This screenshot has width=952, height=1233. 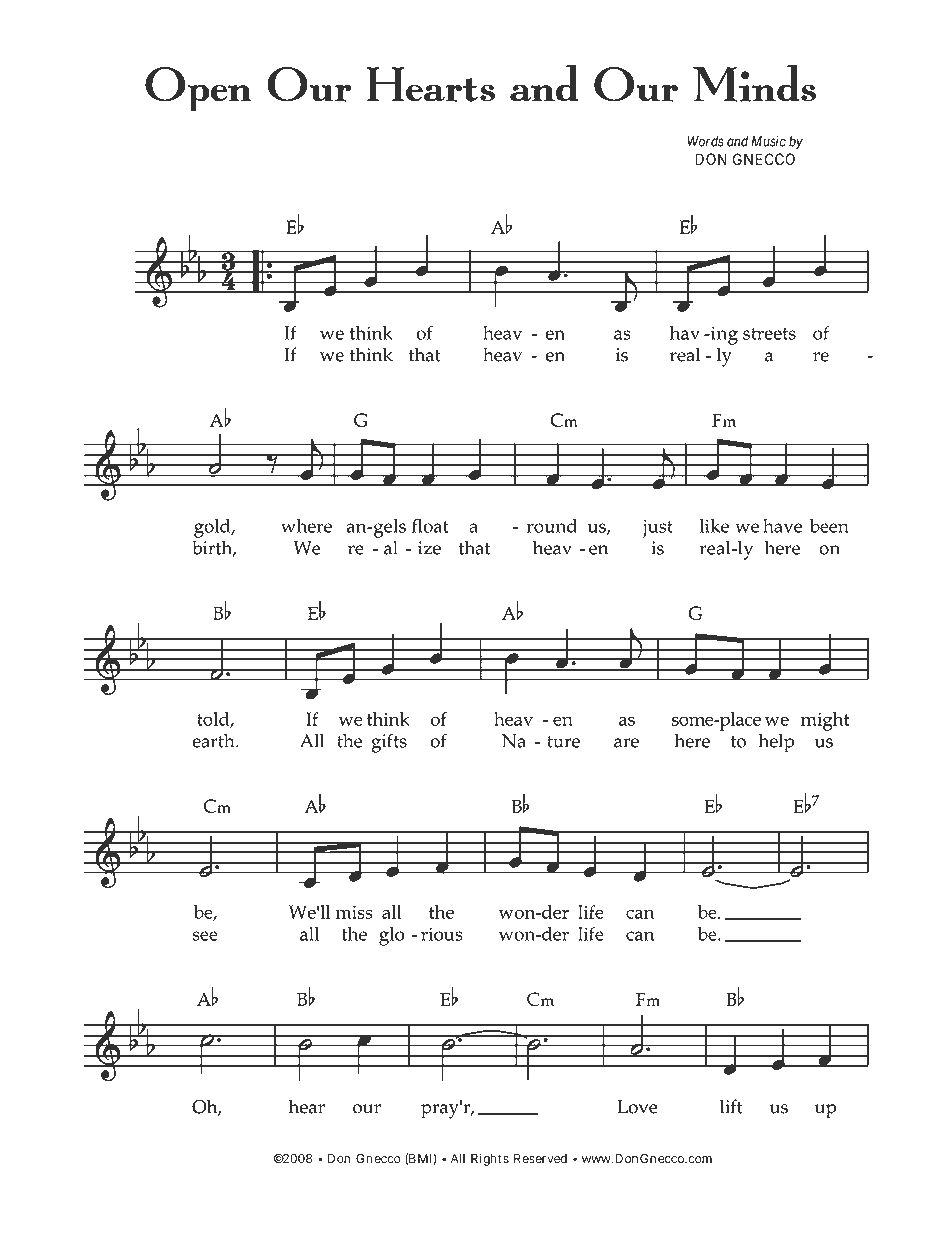 What do you see at coordinates (563, 742) in the screenshot?
I see `ture` at bounding box center [563, 742].
